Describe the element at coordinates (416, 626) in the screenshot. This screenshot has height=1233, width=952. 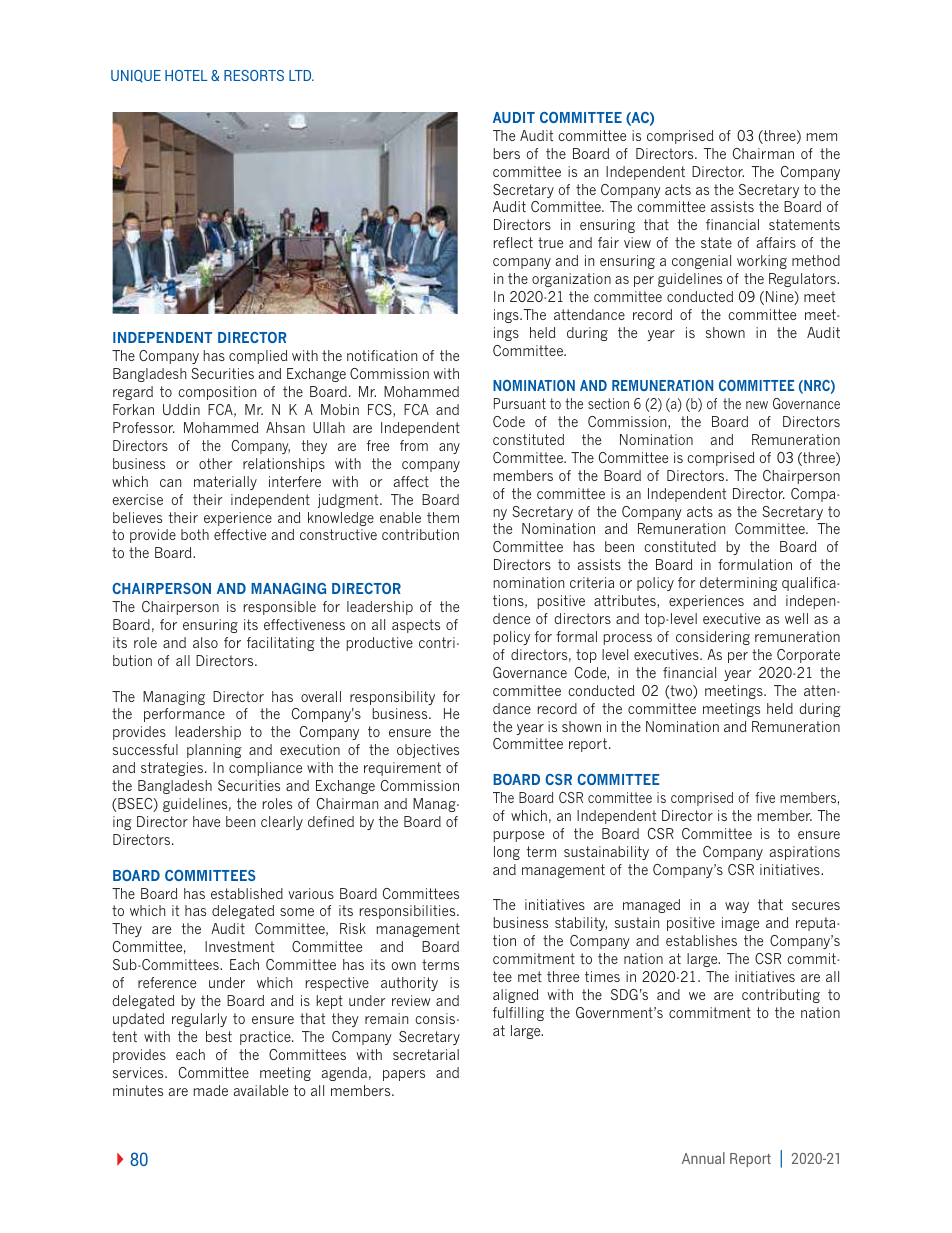
I see `aspects` at that location.
